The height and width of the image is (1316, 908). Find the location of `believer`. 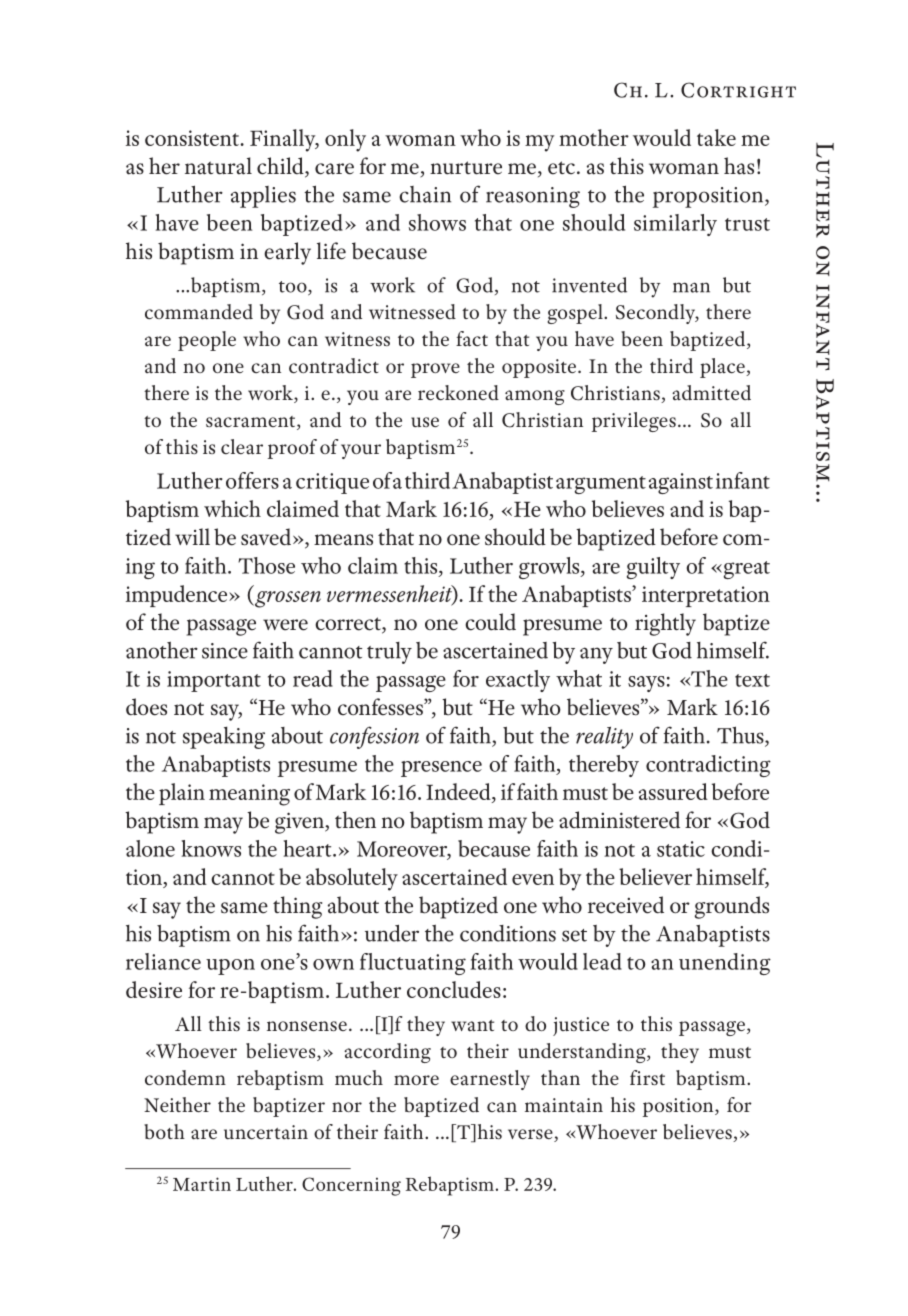

believer is located at coordinates (655, 876).
